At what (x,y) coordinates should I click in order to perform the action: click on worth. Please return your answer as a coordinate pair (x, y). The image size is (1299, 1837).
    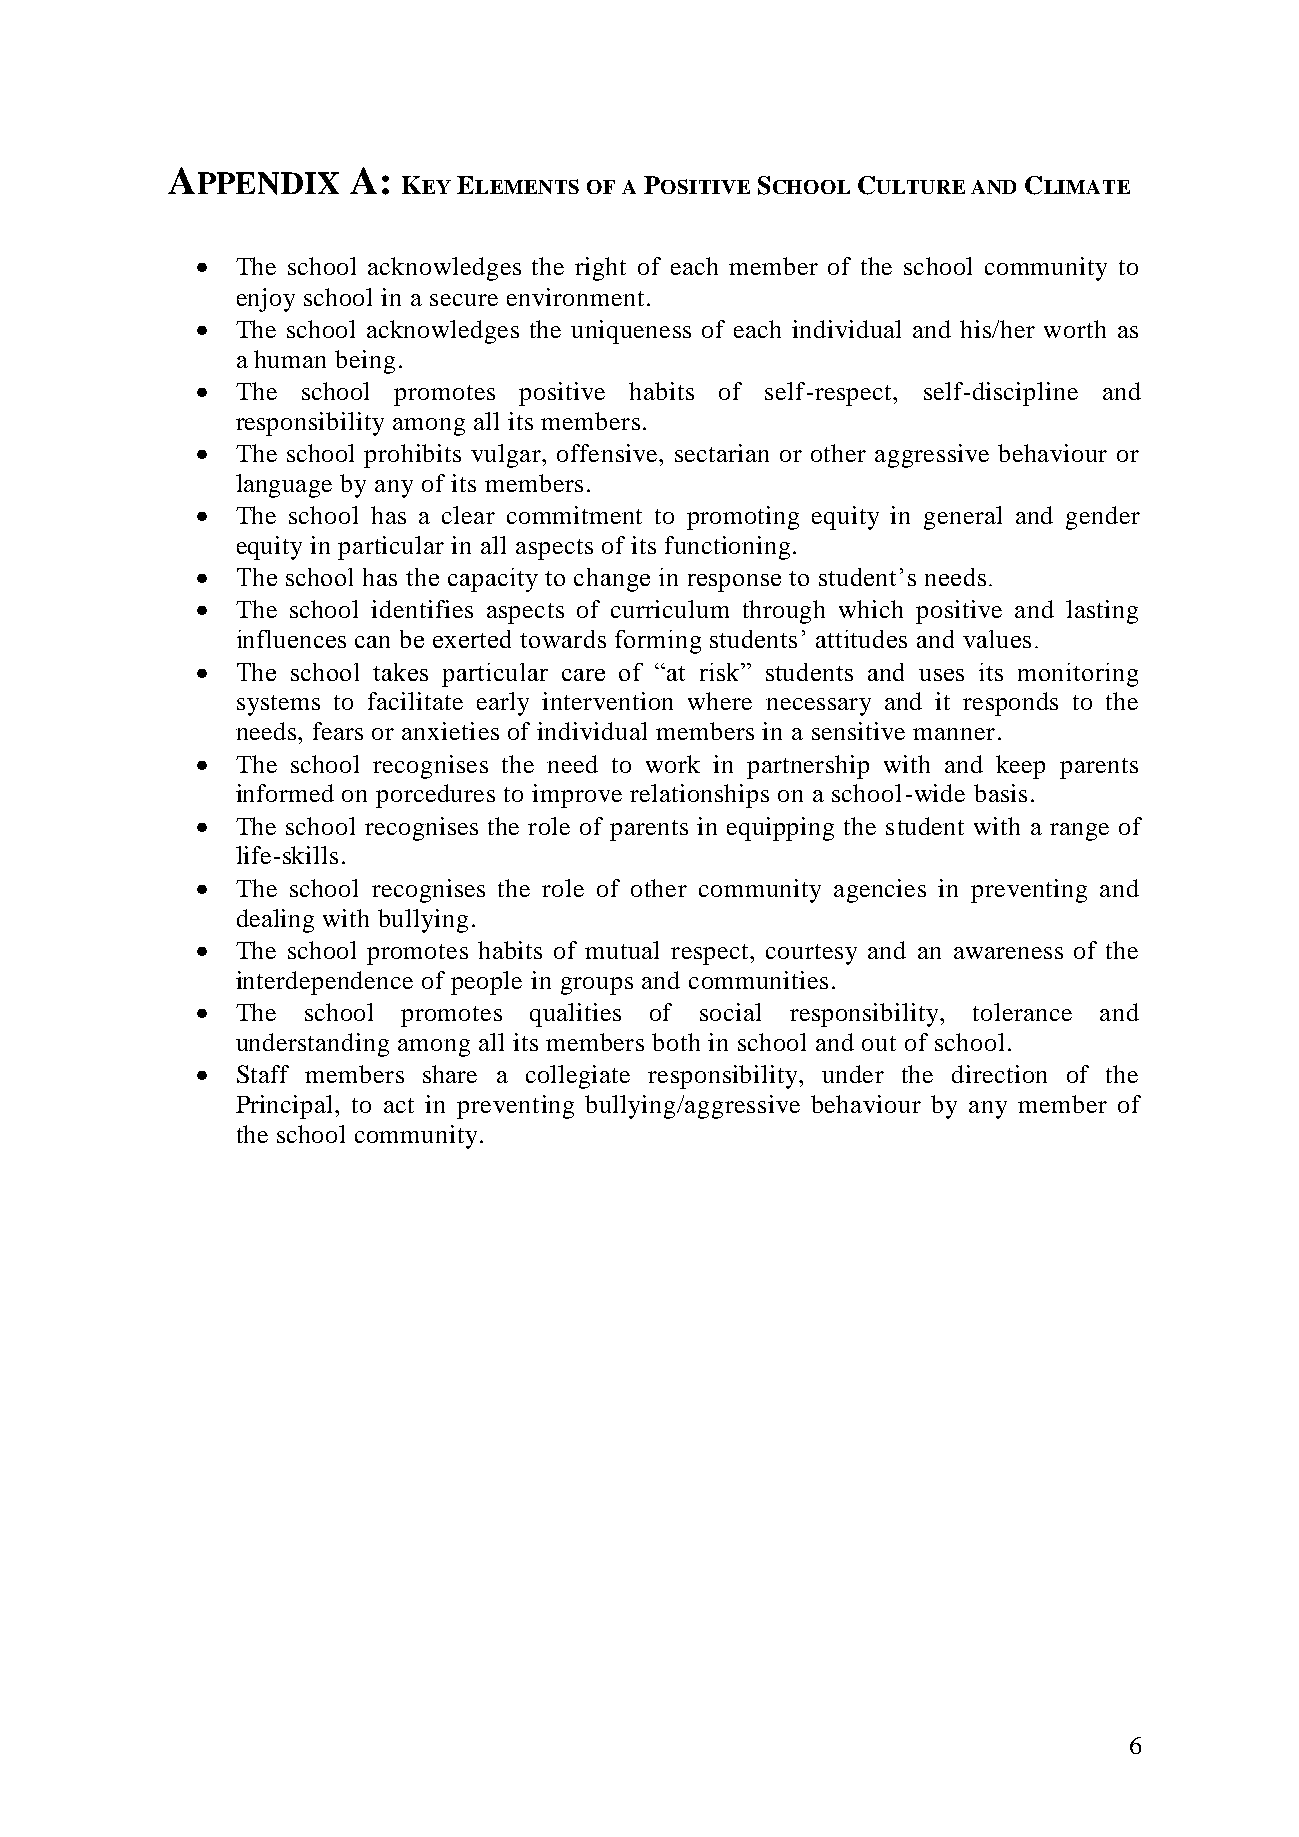
    Looking at the image, I should click on (1075, 329).
